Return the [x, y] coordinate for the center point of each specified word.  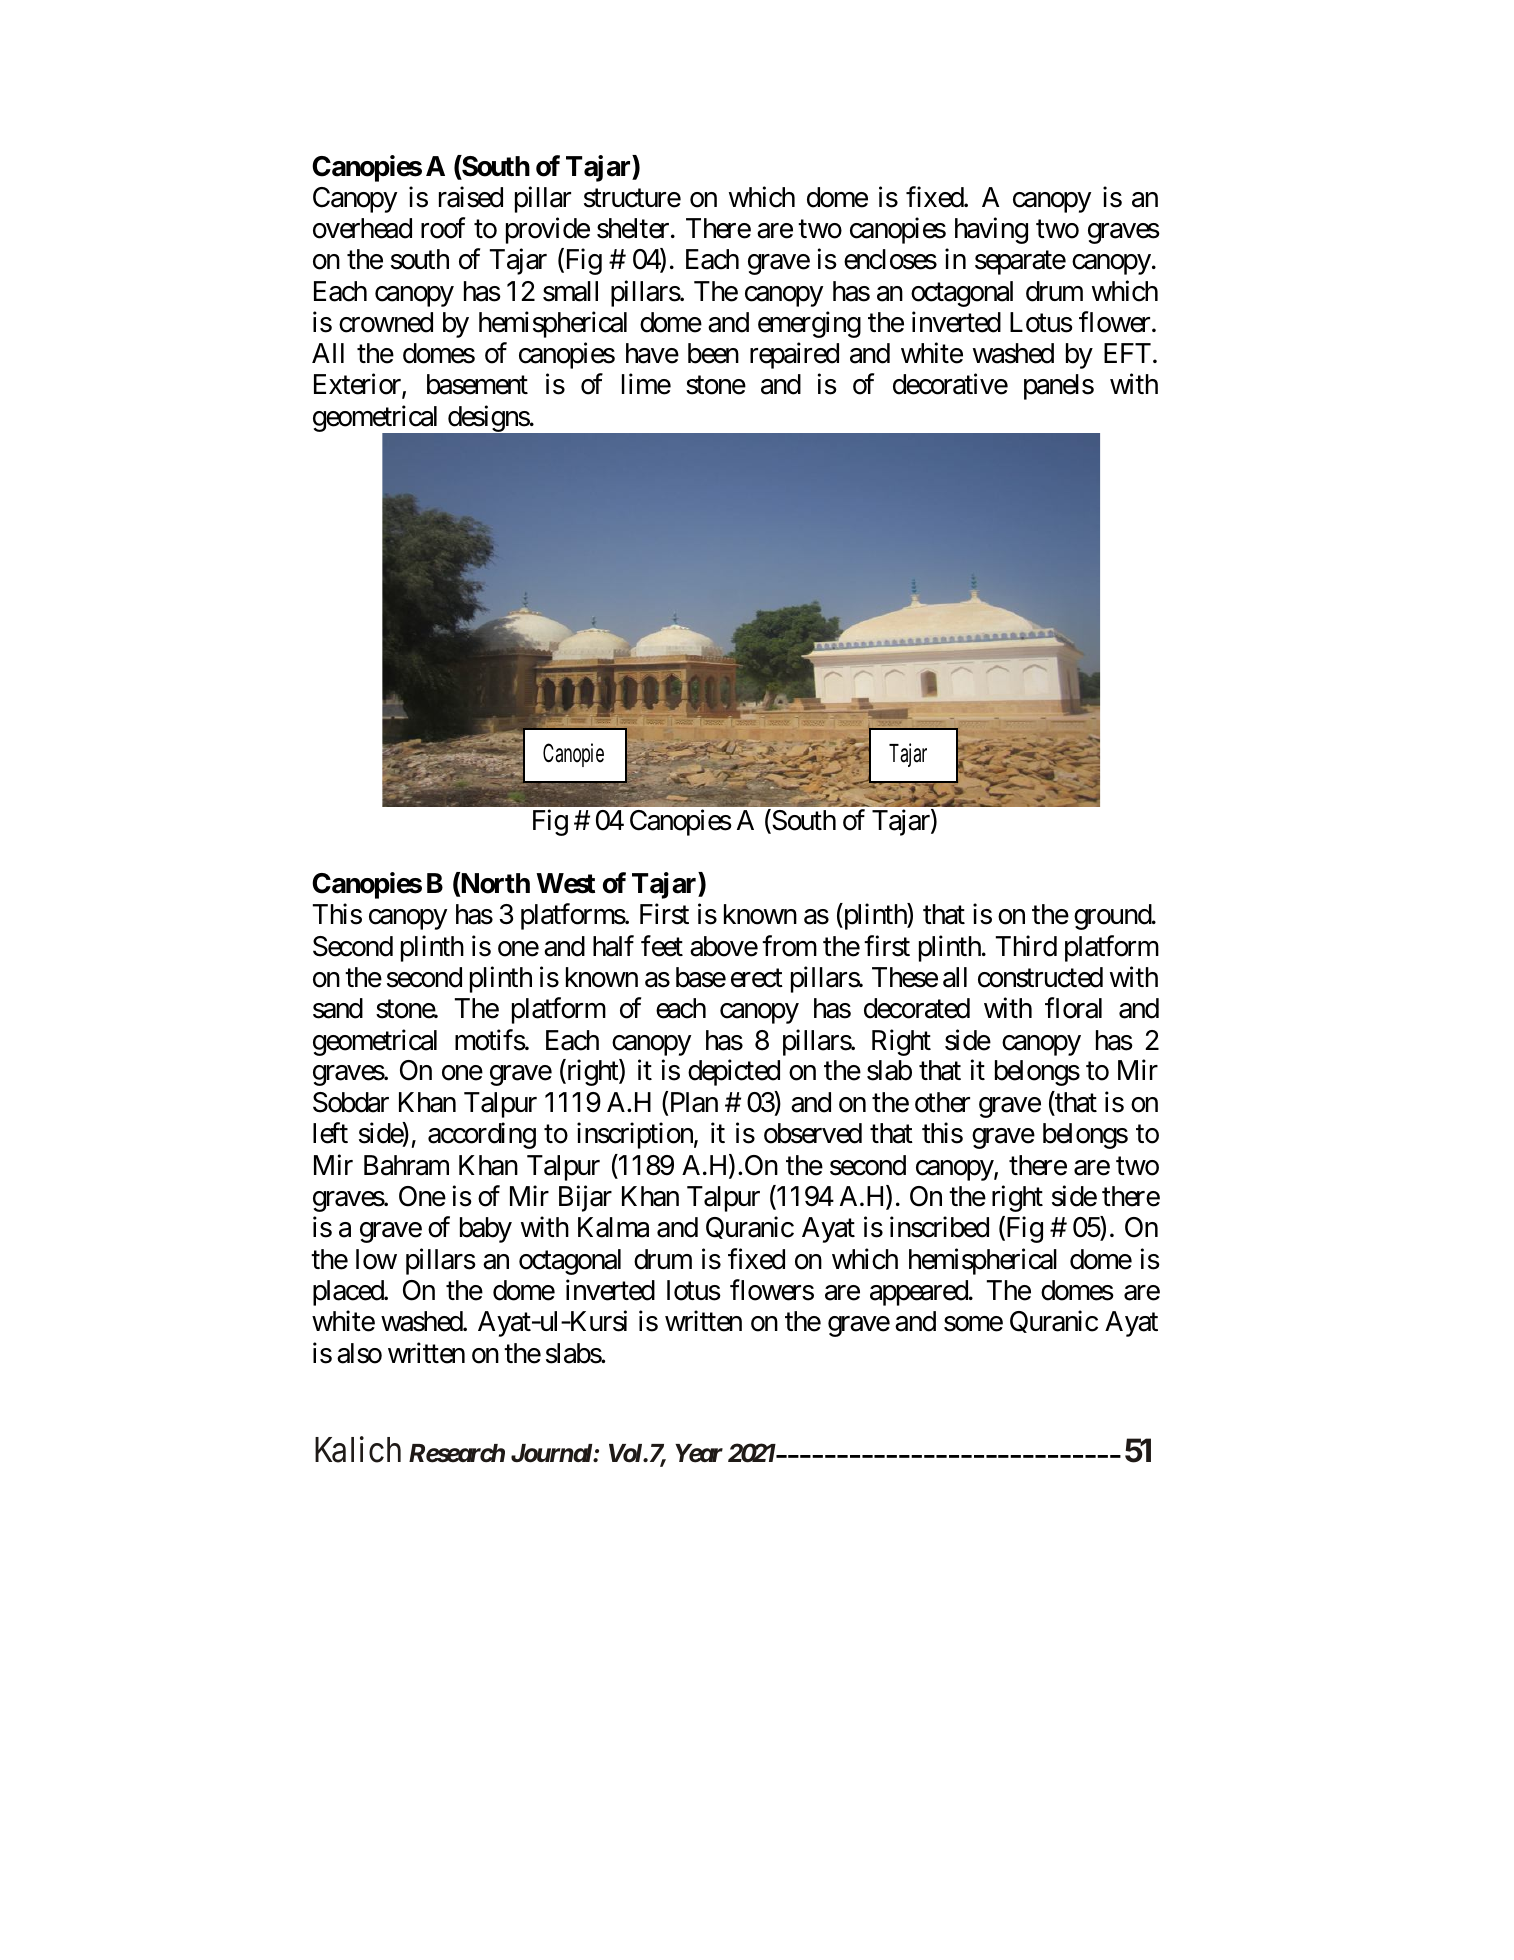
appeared [920, 1293]
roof [443, 228]
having [991, 230]
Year [699, 1453]
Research [457, 1453]
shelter [633, 228]
